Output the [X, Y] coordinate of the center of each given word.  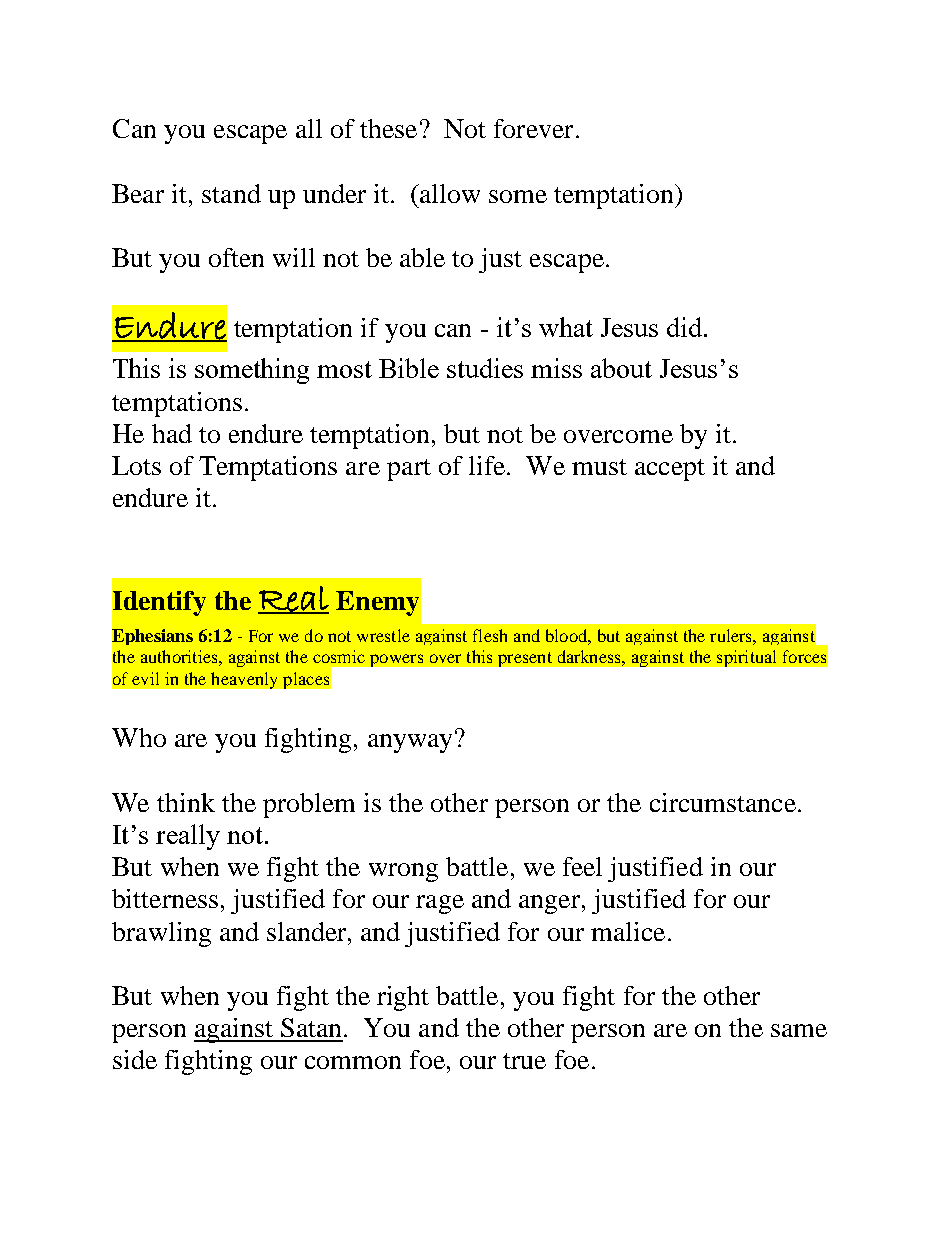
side [135, 1059]
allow [449, 193]
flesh [490, 635]
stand [231, 193]
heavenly [244, 680]
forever [533, 128]
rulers [732, 635]
